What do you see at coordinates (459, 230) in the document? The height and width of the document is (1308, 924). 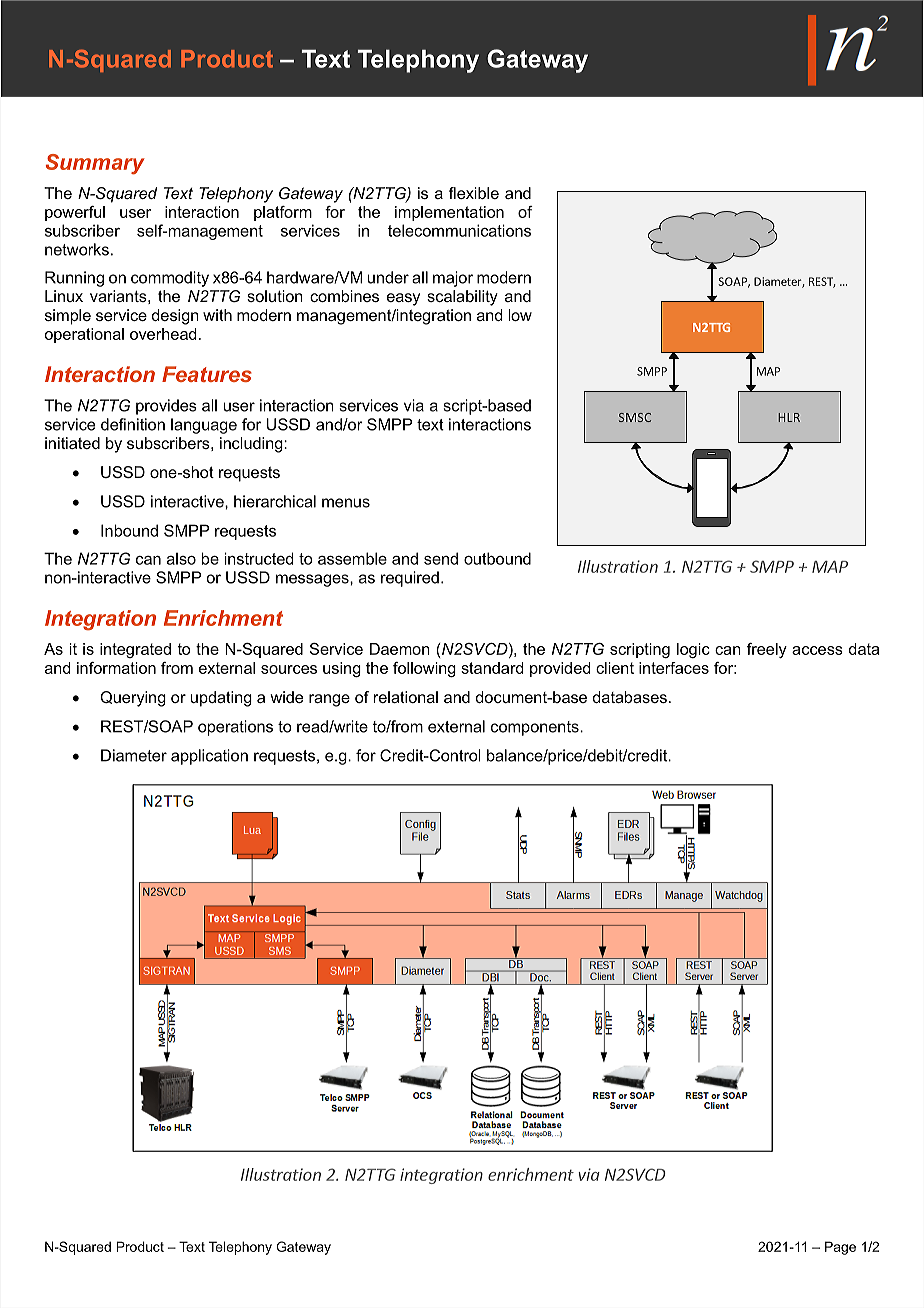 I see `telecommunications` at bounding box center [459, 230].
